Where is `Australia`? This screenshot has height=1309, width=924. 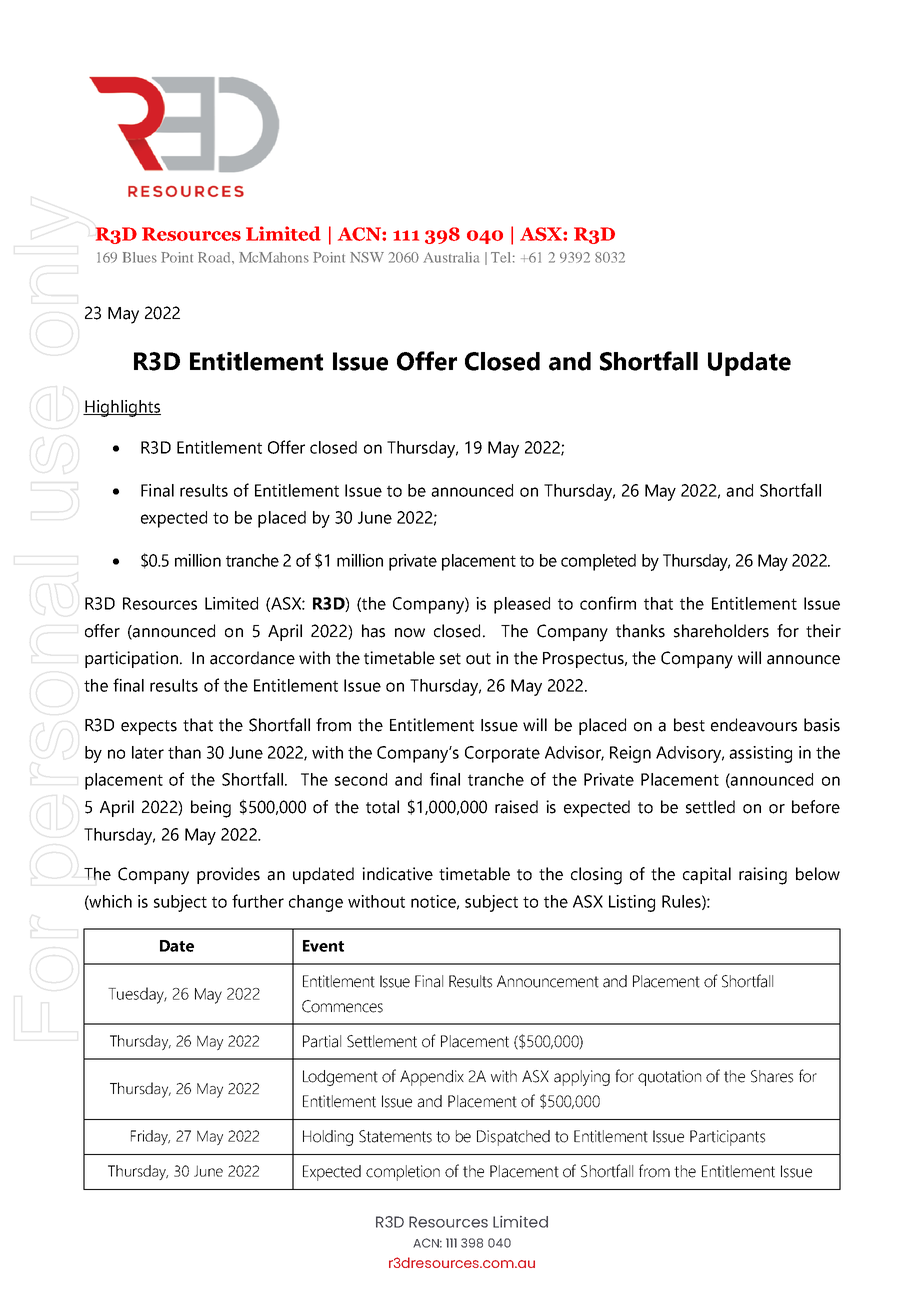
Australia is located at coordinates (451, 257).
